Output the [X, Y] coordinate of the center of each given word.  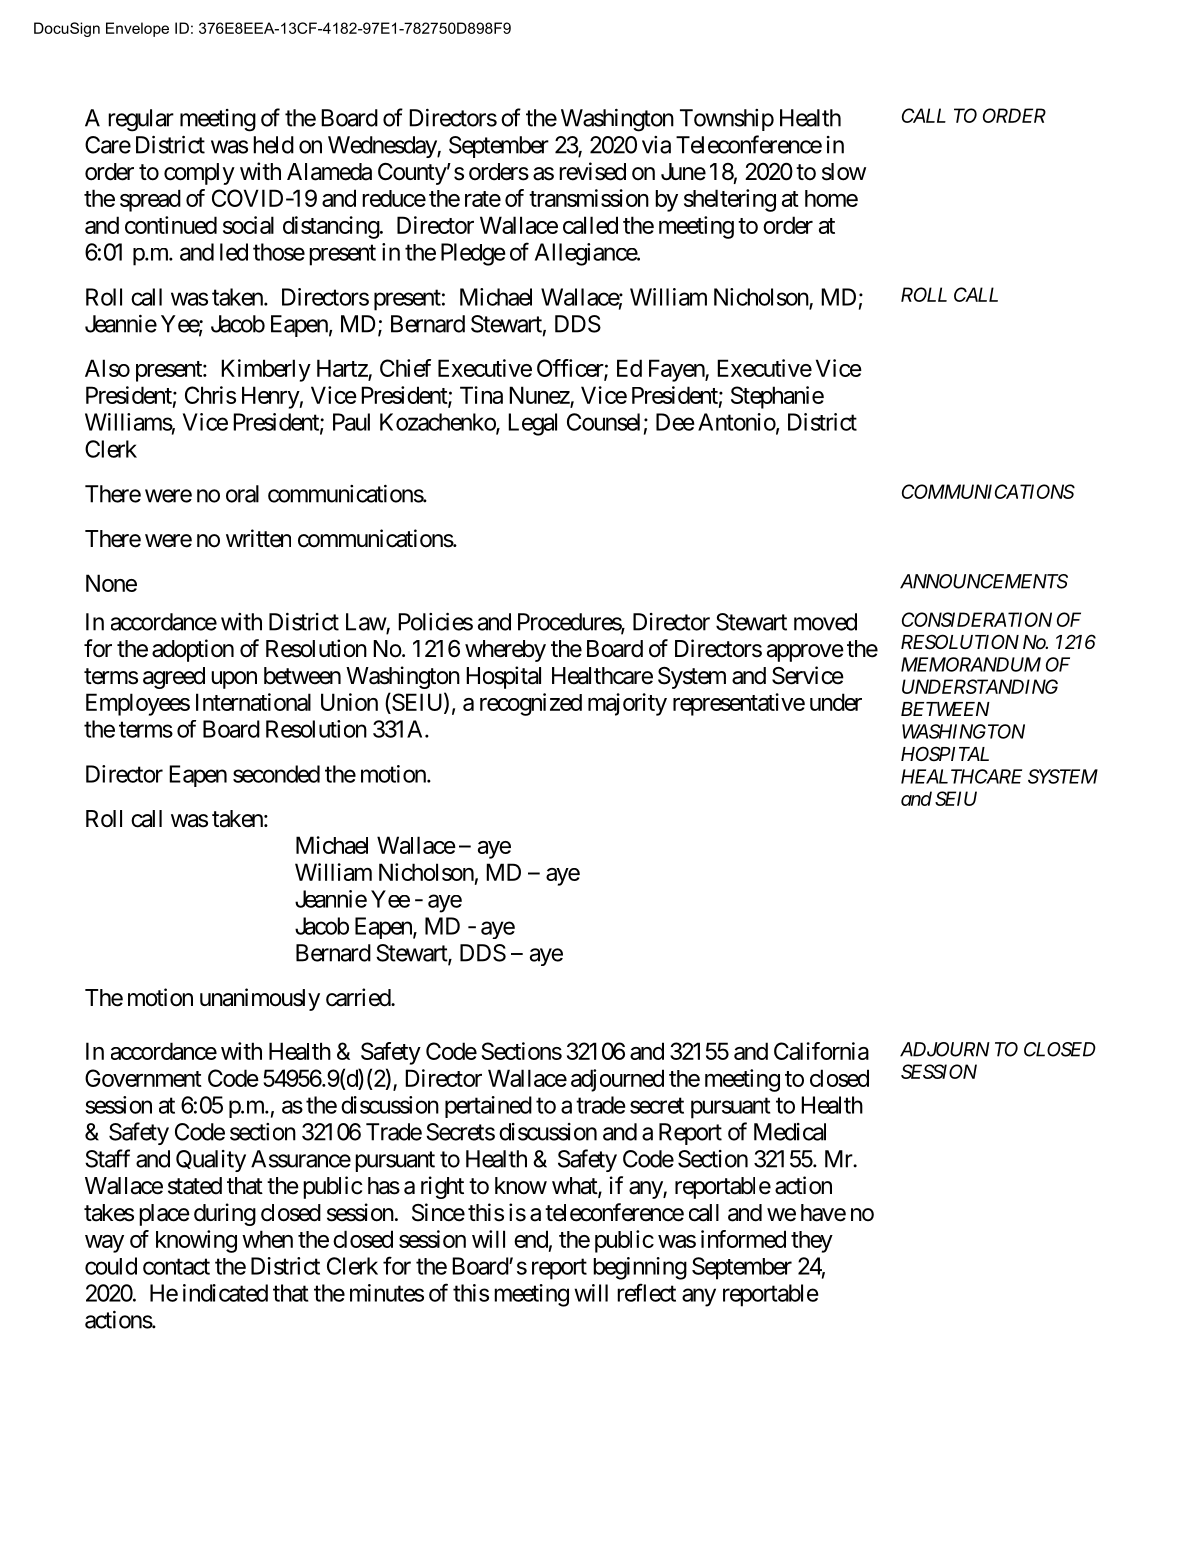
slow [844, 172]
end [531, 1239]
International [253, 702]
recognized [531, 704]
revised [592, 171]
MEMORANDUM [971, 664]
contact [176, 1267]
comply [199, 174]
